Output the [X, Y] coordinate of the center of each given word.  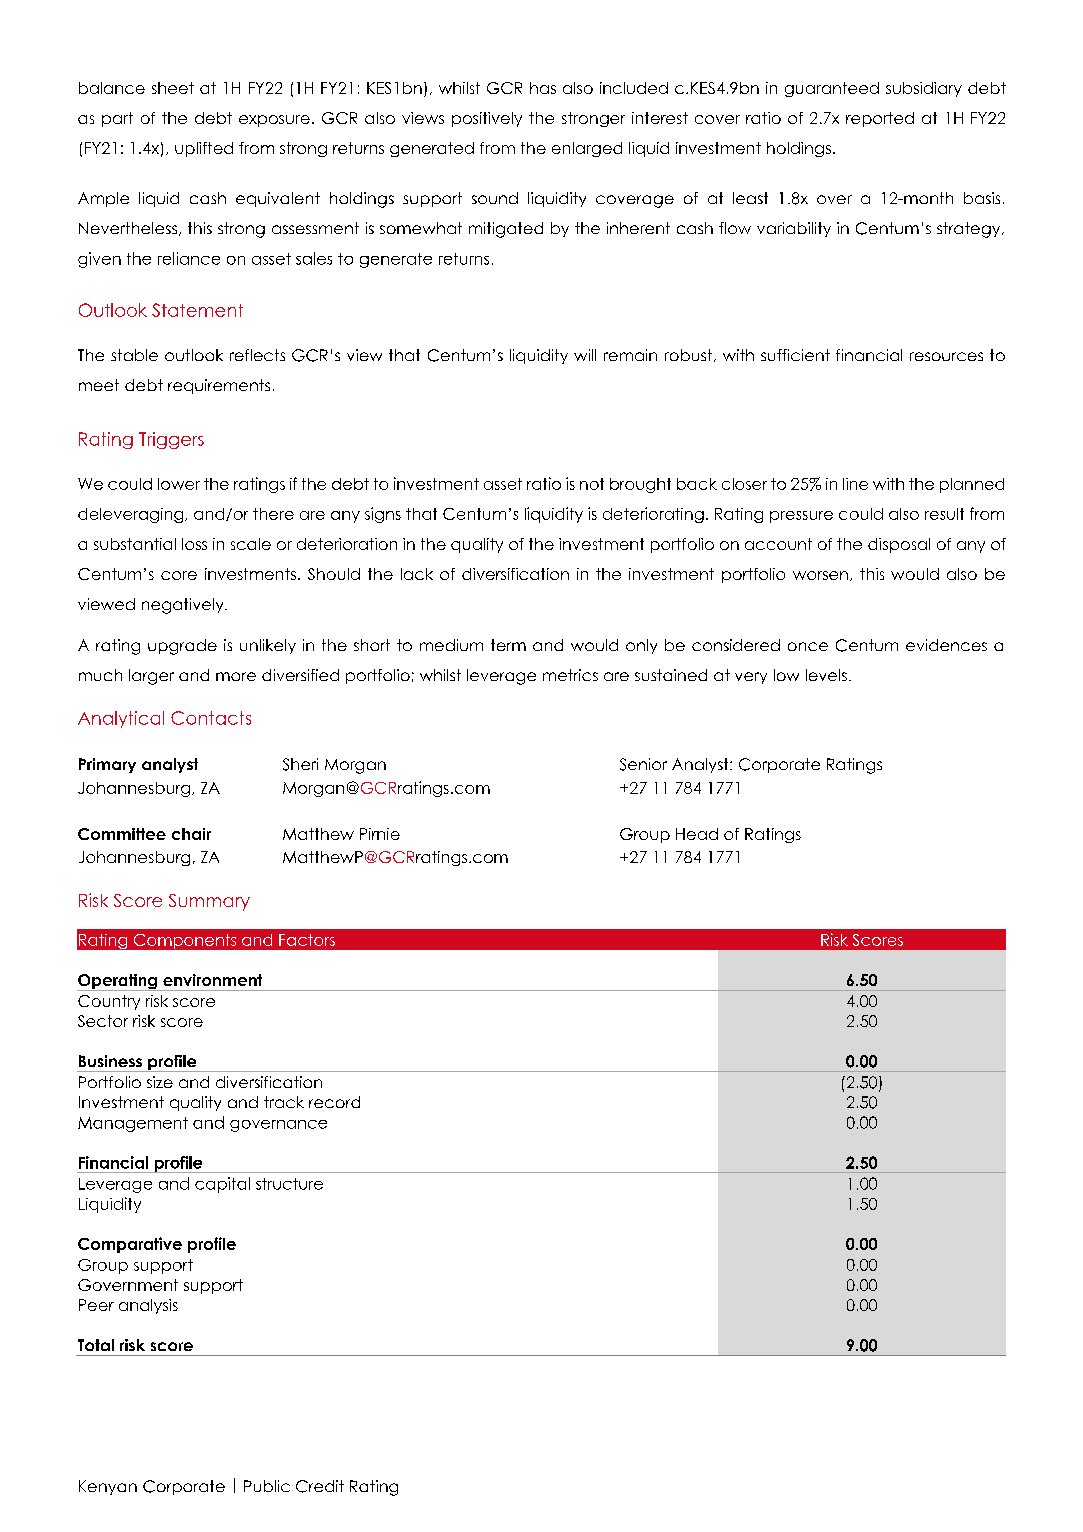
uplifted [204, 149]
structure [289, 1184]
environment [212, 980]
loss [194, 544]
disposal [899, 545]
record [334, 1102]
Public [267, 1486]
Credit [320, 1486]
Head [697, 834]
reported [880, 119]
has [543, 88]
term [508, 645]
